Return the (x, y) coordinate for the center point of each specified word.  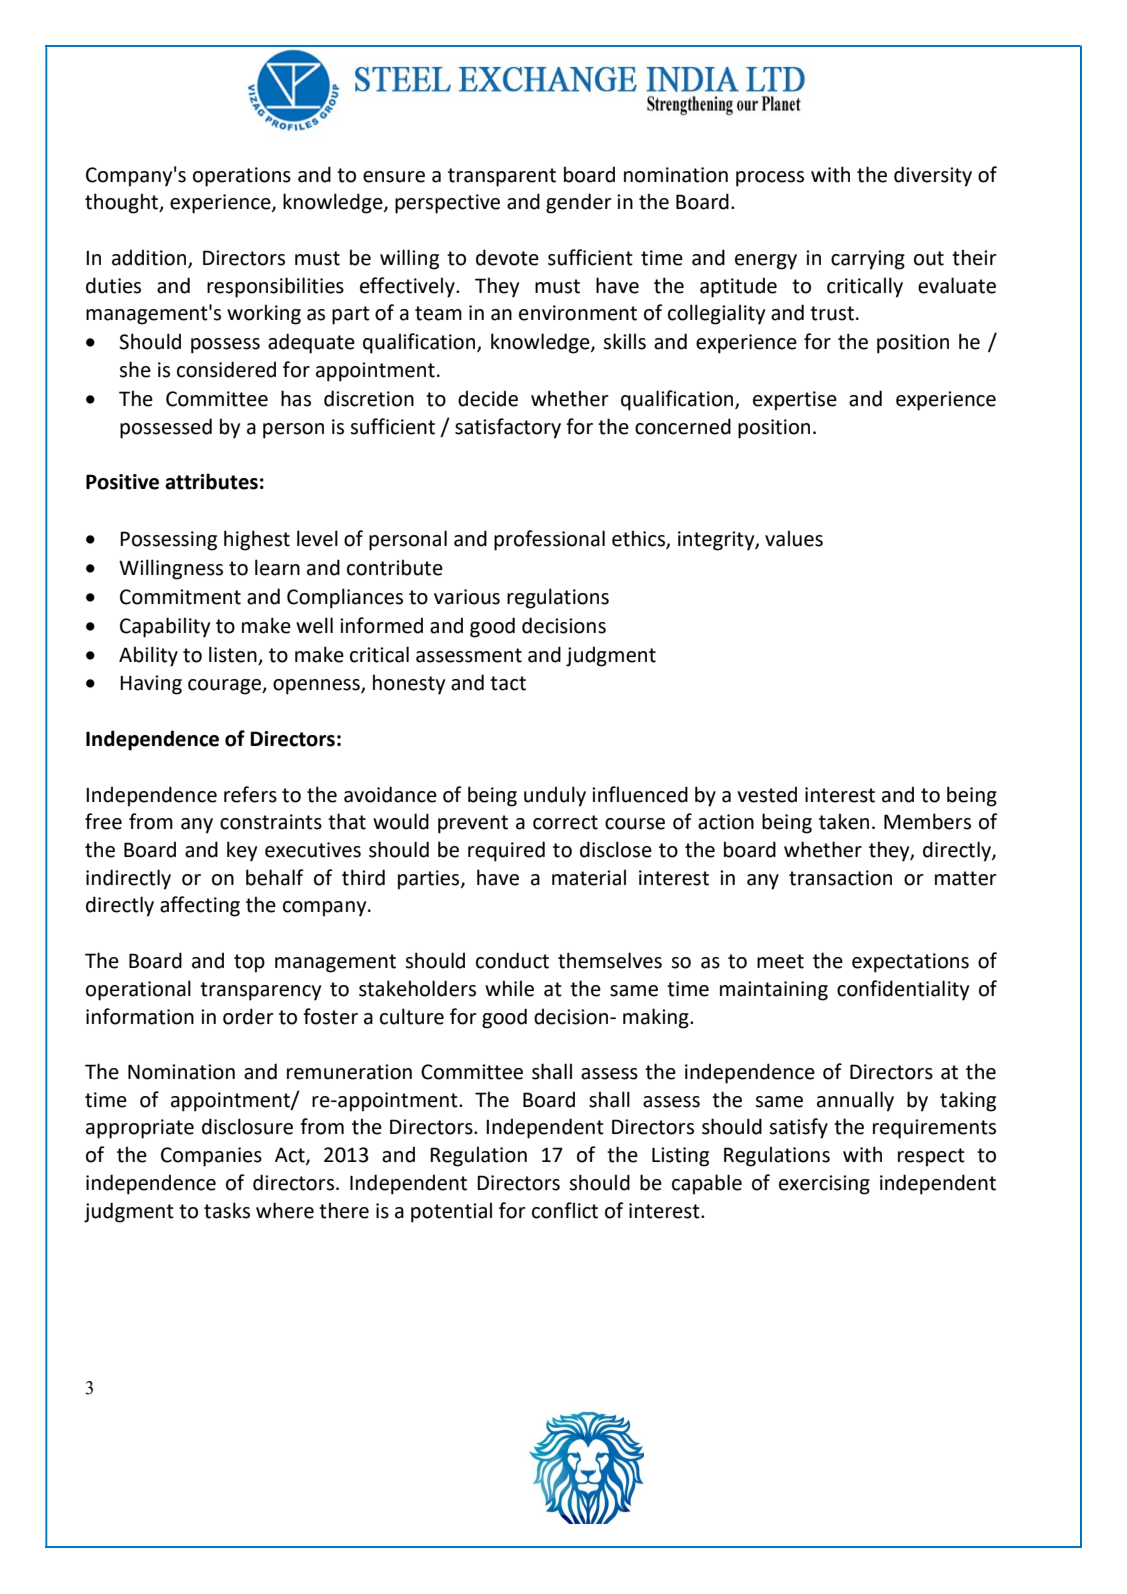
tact (508, 683)
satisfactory (508, 428)
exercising (824, 1185)
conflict (565, 1210)
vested (767, 794)
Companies (211, 1157)
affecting (200, 906)
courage (226, 687)
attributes (211, 481)
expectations (910, 963)
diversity (933, 176)
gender (579, 203)
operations (242, 177)
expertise (795, 401)
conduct (512, 960)
